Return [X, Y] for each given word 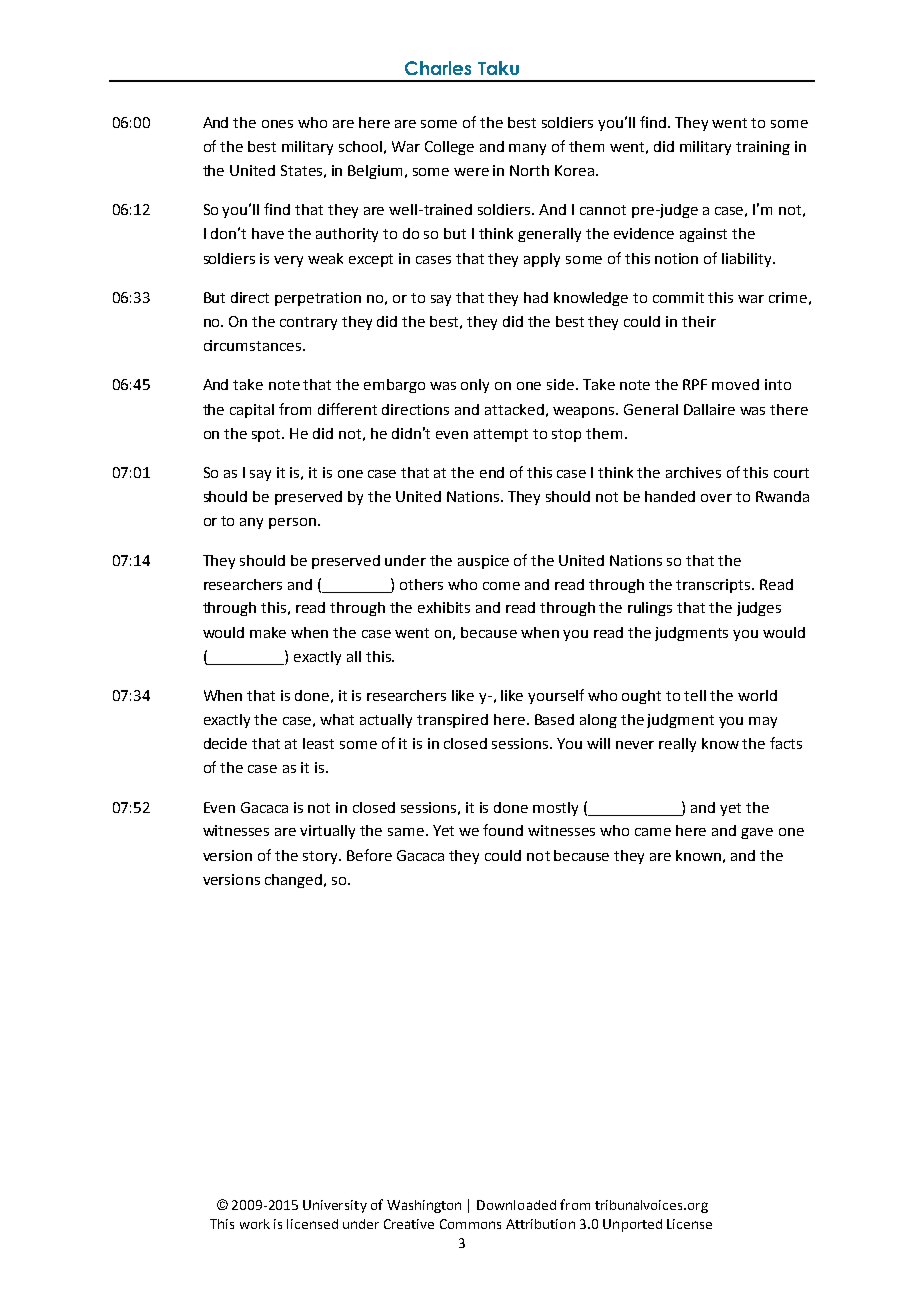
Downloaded [516, 1205]
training [763, 148]
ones [277, 124]
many [527, 149]
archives [693, 472]
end [492, 472]
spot [268, 435]
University [335, 1206]
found [503, 830]
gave [757, 833]
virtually [327, 832]
